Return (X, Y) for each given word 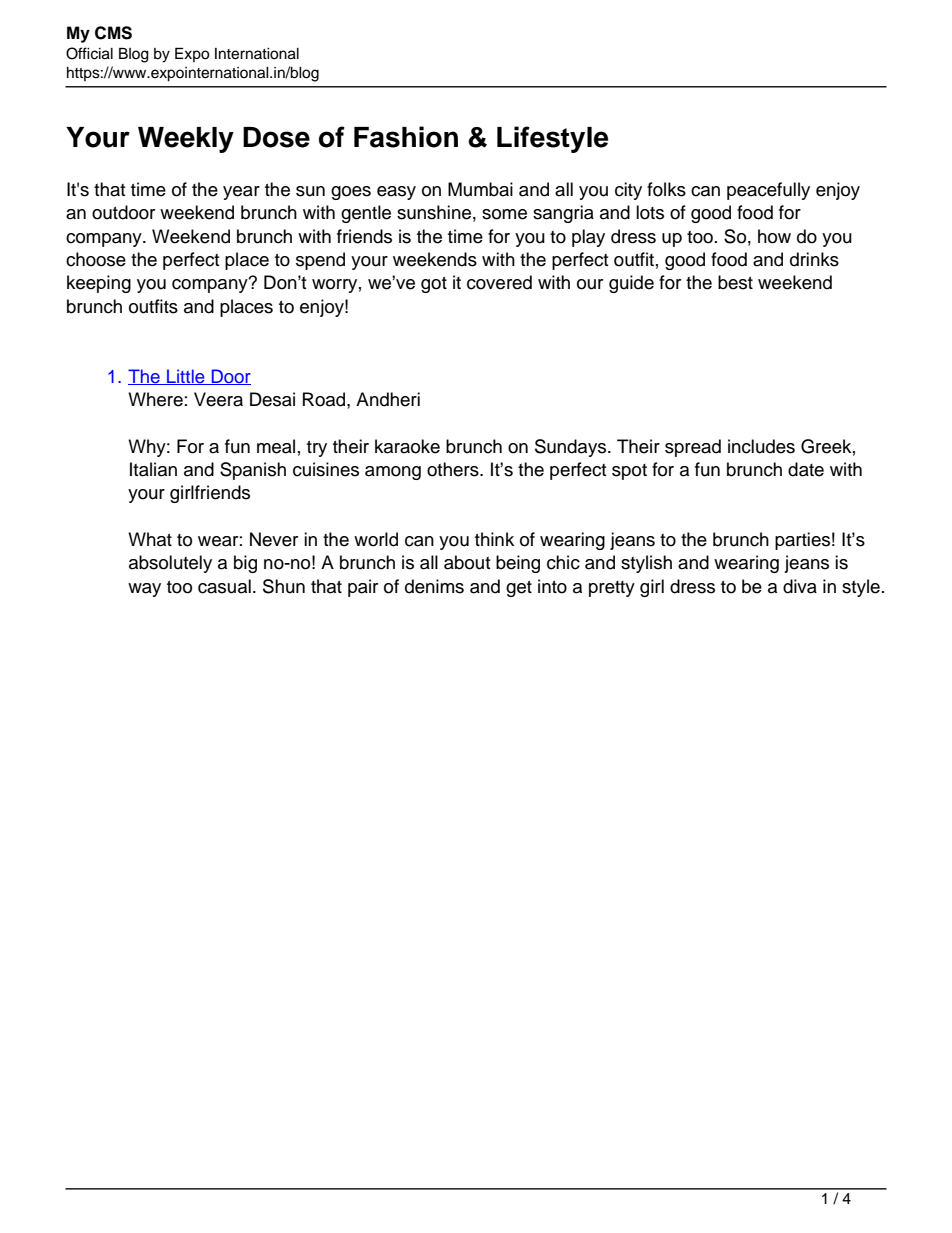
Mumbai (480, 189)
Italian (153, 469)
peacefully (768, 191)
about (467, 562)
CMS (113, 33)
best (735, 282)
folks (666, 189)
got (434, 285)
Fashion (406, 137)
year (241, 193)
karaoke (407, 446)
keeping (99, 284)
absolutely (170, 564)
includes (761, 446)
